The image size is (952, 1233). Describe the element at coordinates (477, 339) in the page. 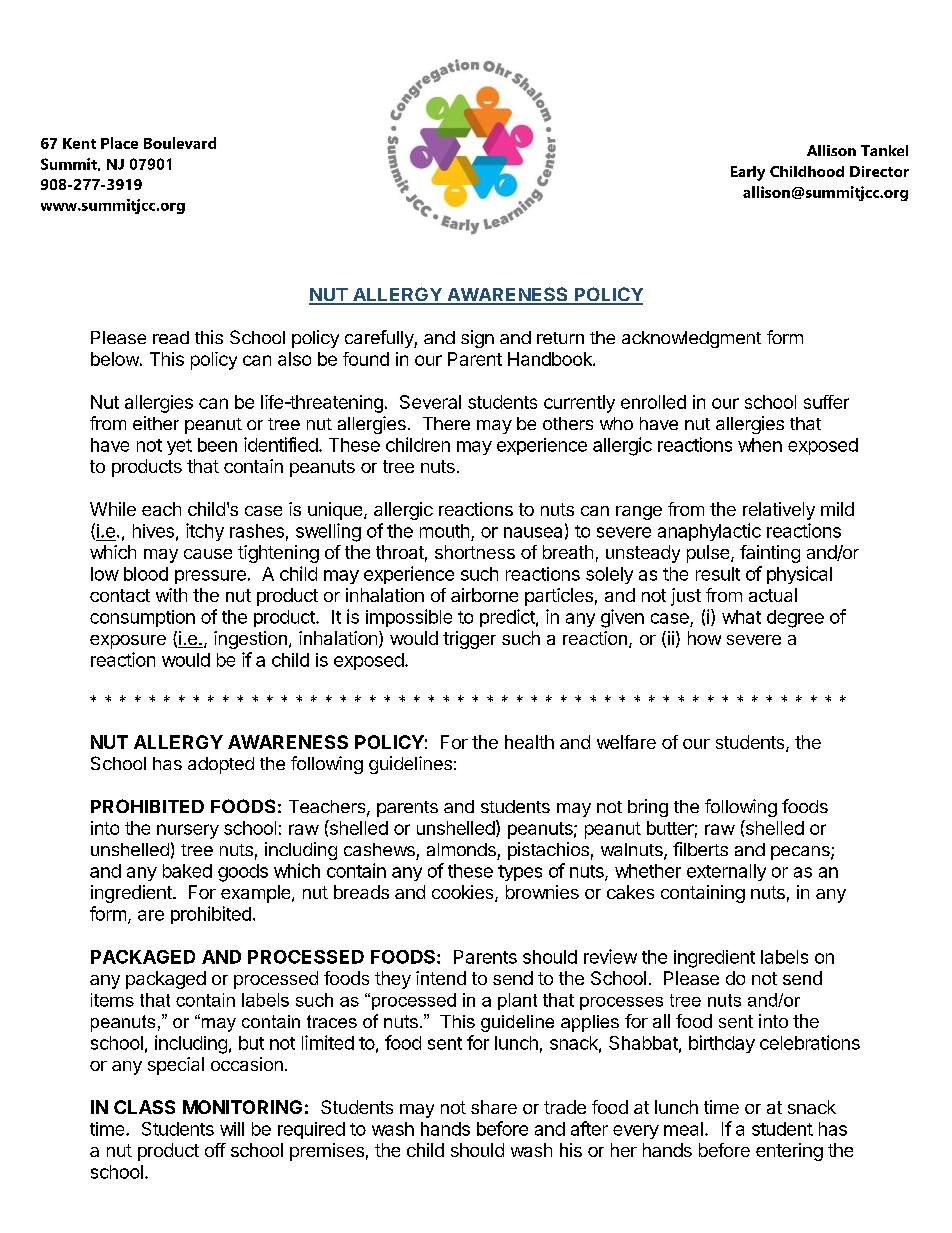

I see `sign` at that location.
